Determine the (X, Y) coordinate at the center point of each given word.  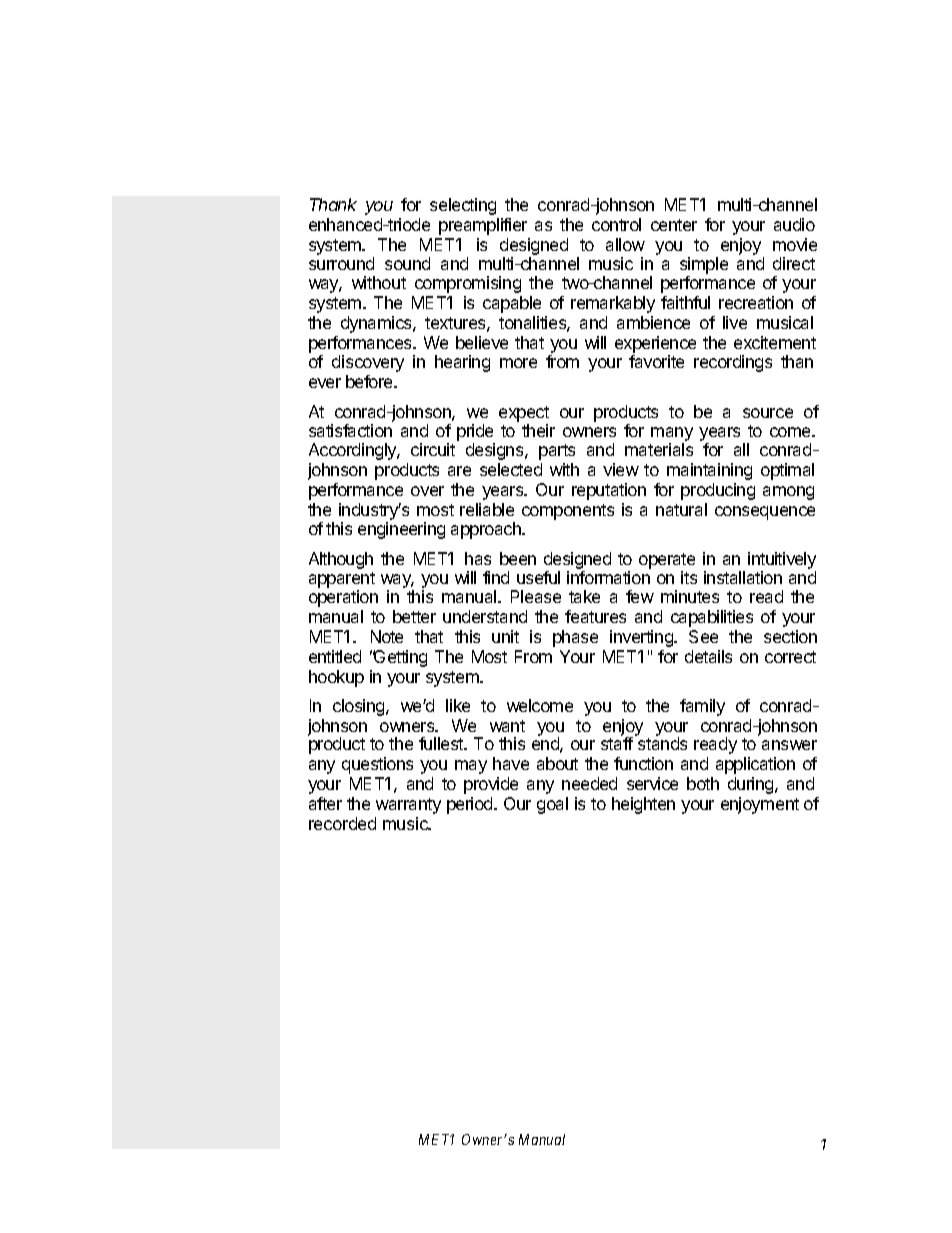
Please (536, 596)
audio (794, 224)
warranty (408, 806)
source (768, 413)
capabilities (712, 618)
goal (552, 805)
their (538, 430)
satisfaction (350, 430)
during (752, 785)
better (414, 616)
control (616, 224)
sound (407, 263)
